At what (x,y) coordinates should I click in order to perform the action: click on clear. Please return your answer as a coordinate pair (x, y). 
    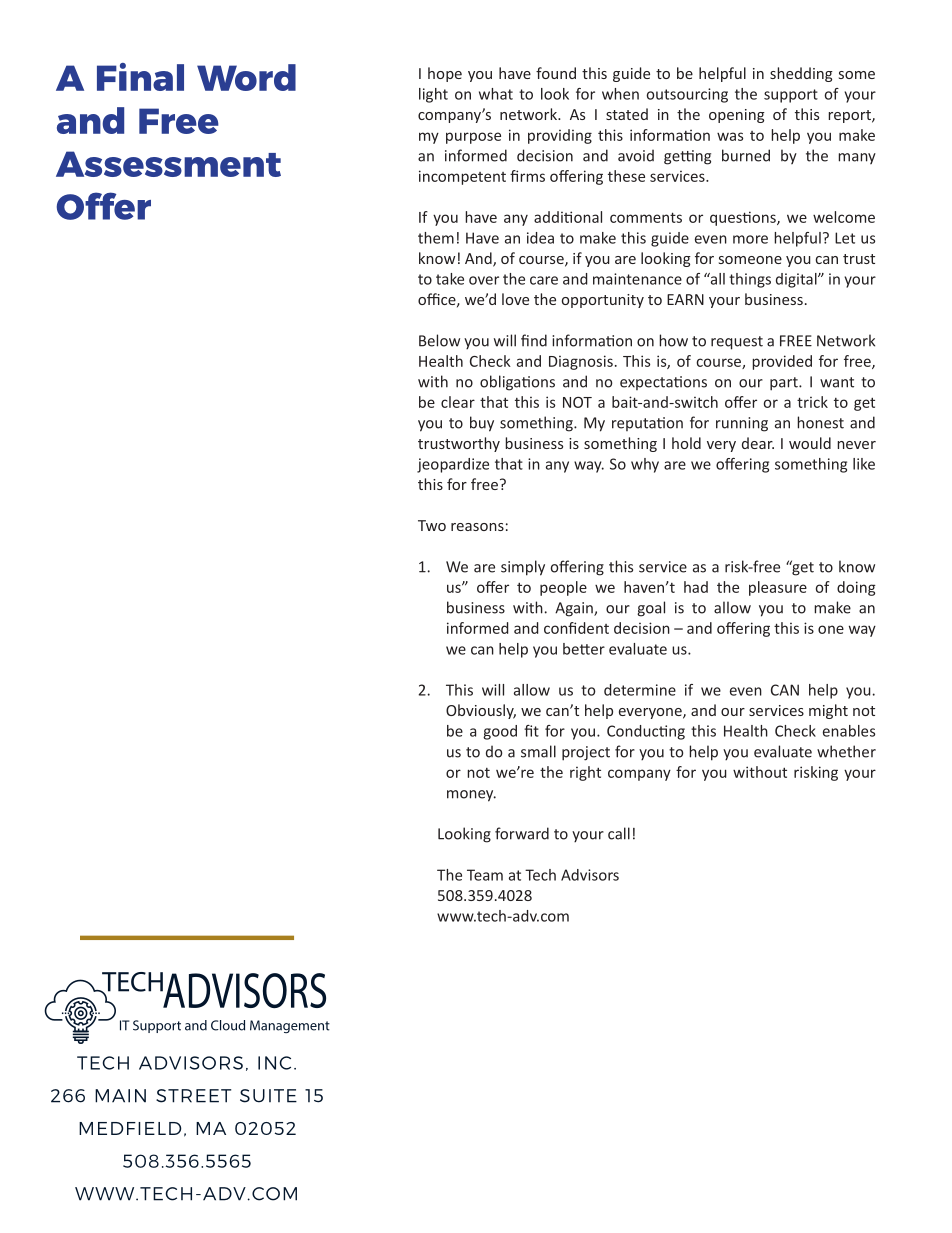
    Looking at the image, I should click on (458, 402).
